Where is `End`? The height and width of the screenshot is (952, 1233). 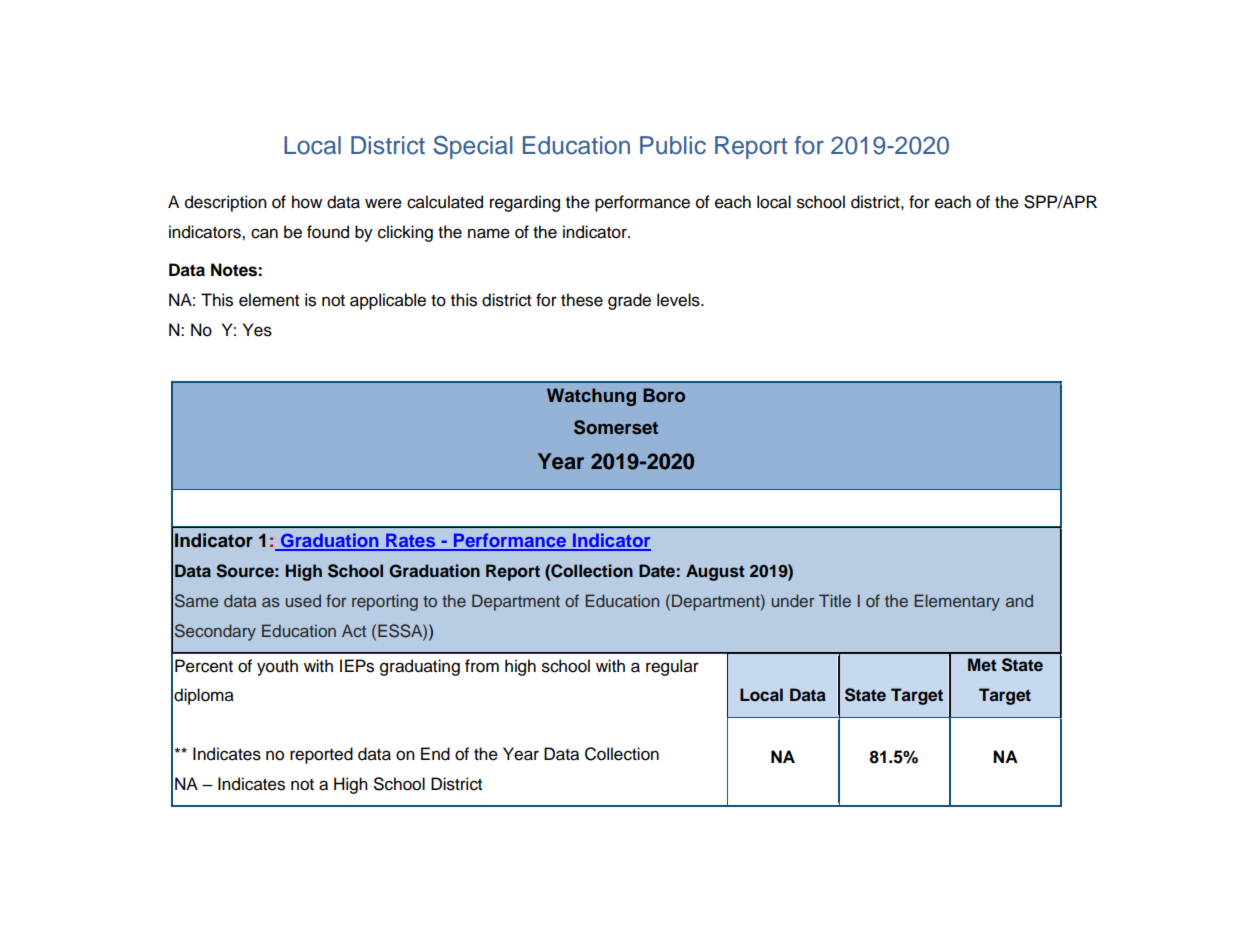
End is located at coordinates (435, 754).
